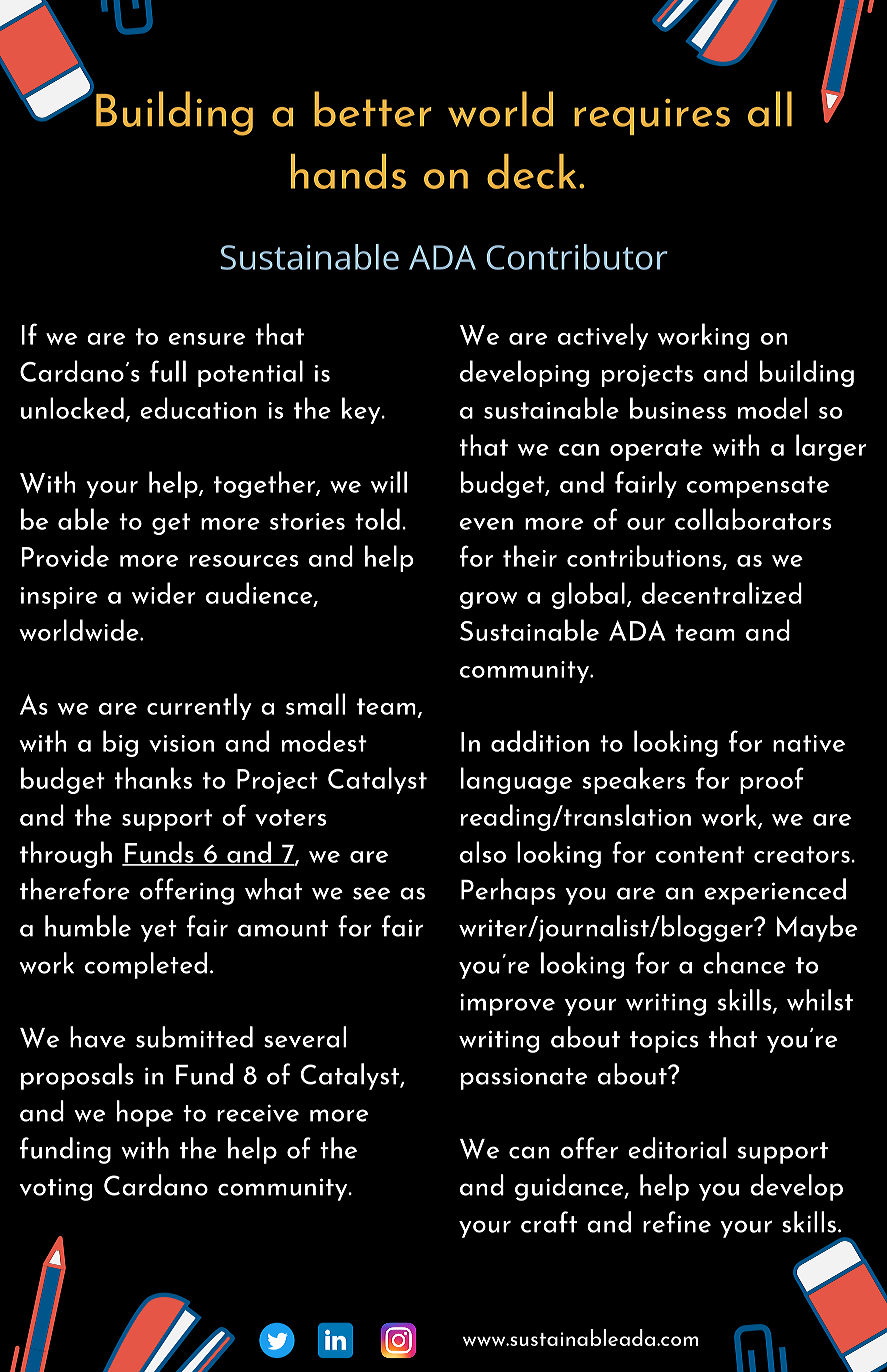 This screenshot has width=887, height=1372. I want to click on decentralized, so click(722, 593).
